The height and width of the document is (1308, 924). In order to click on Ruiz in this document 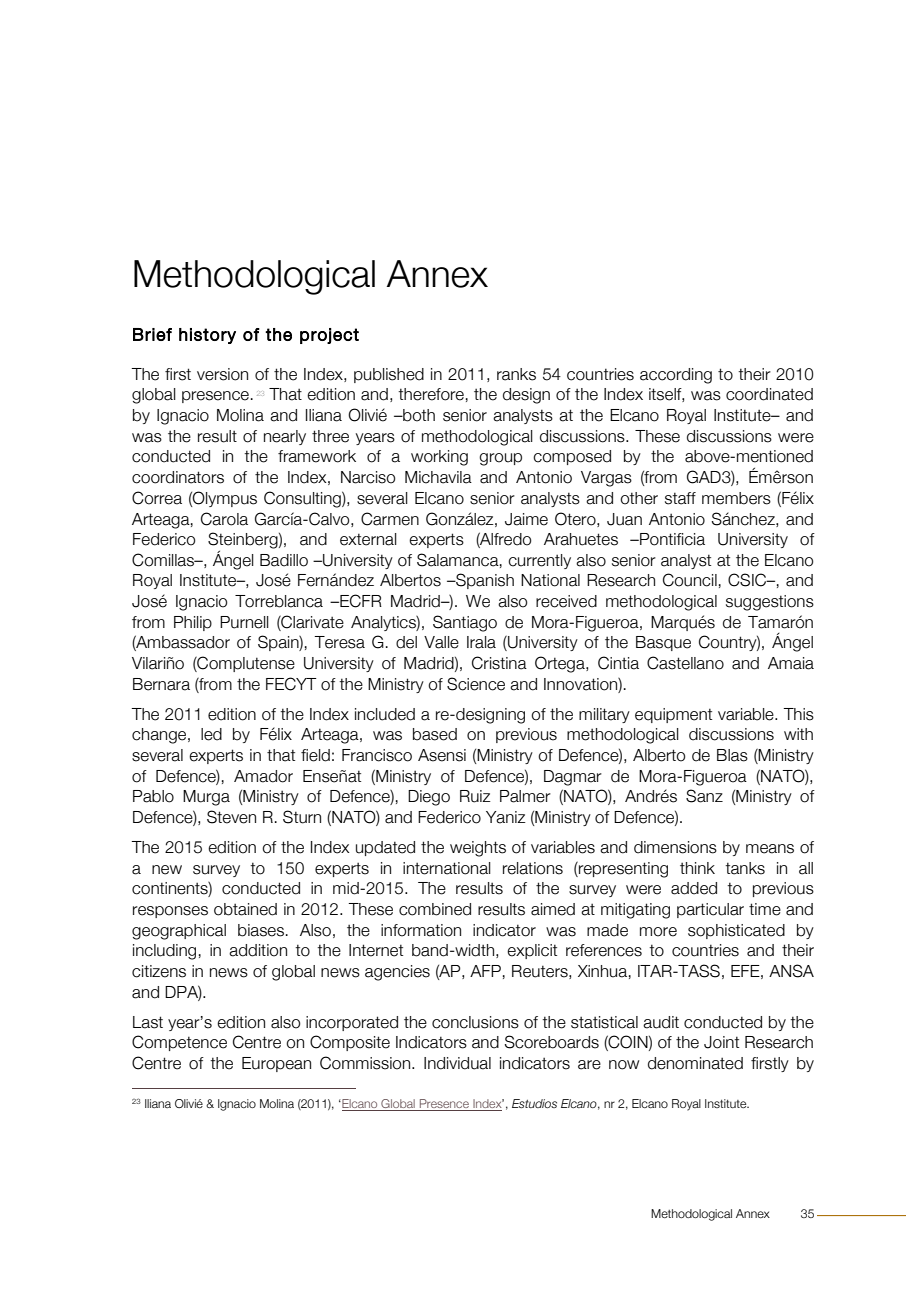, I will do `click(475, 796)`.
